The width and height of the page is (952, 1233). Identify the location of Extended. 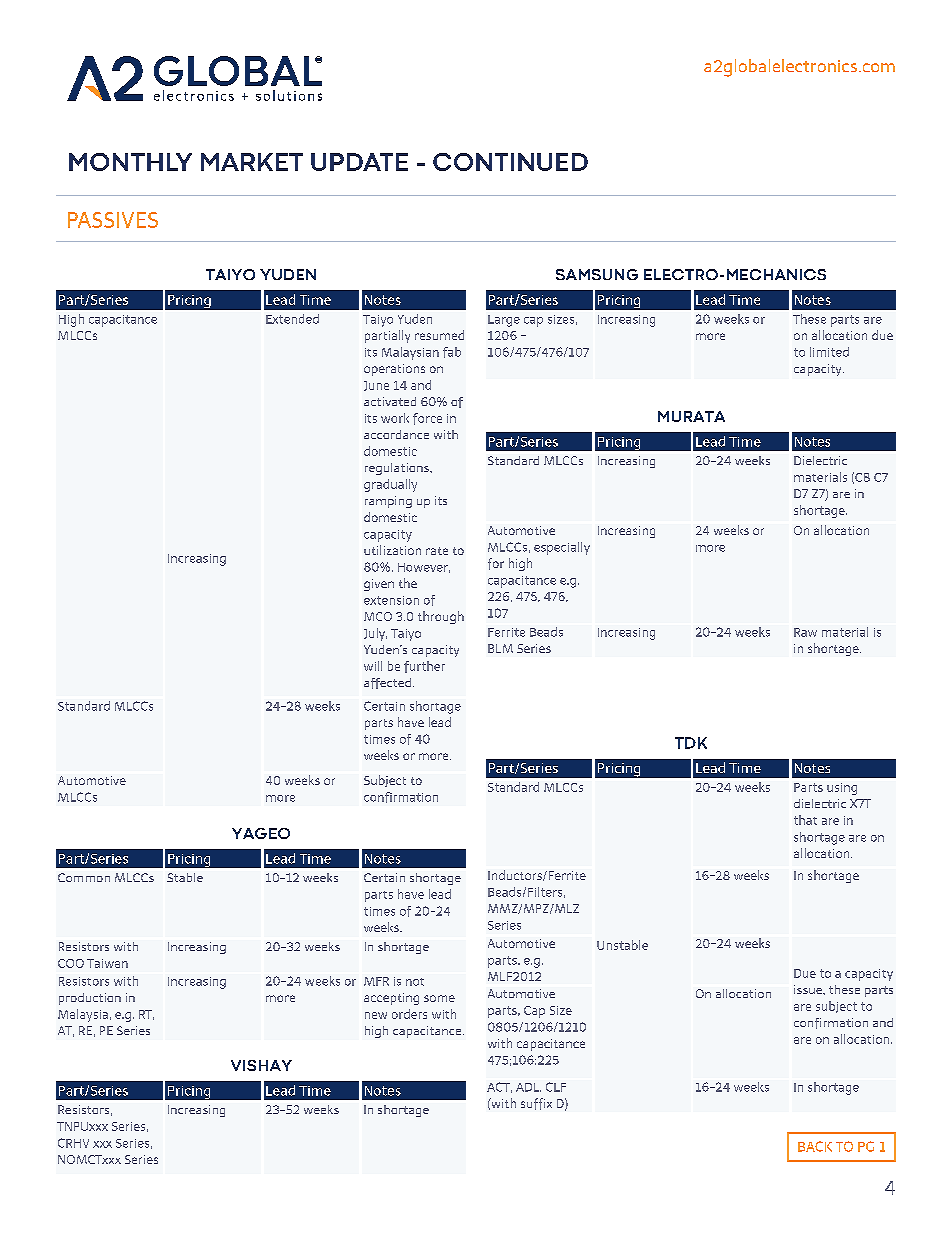
(292, 319).
